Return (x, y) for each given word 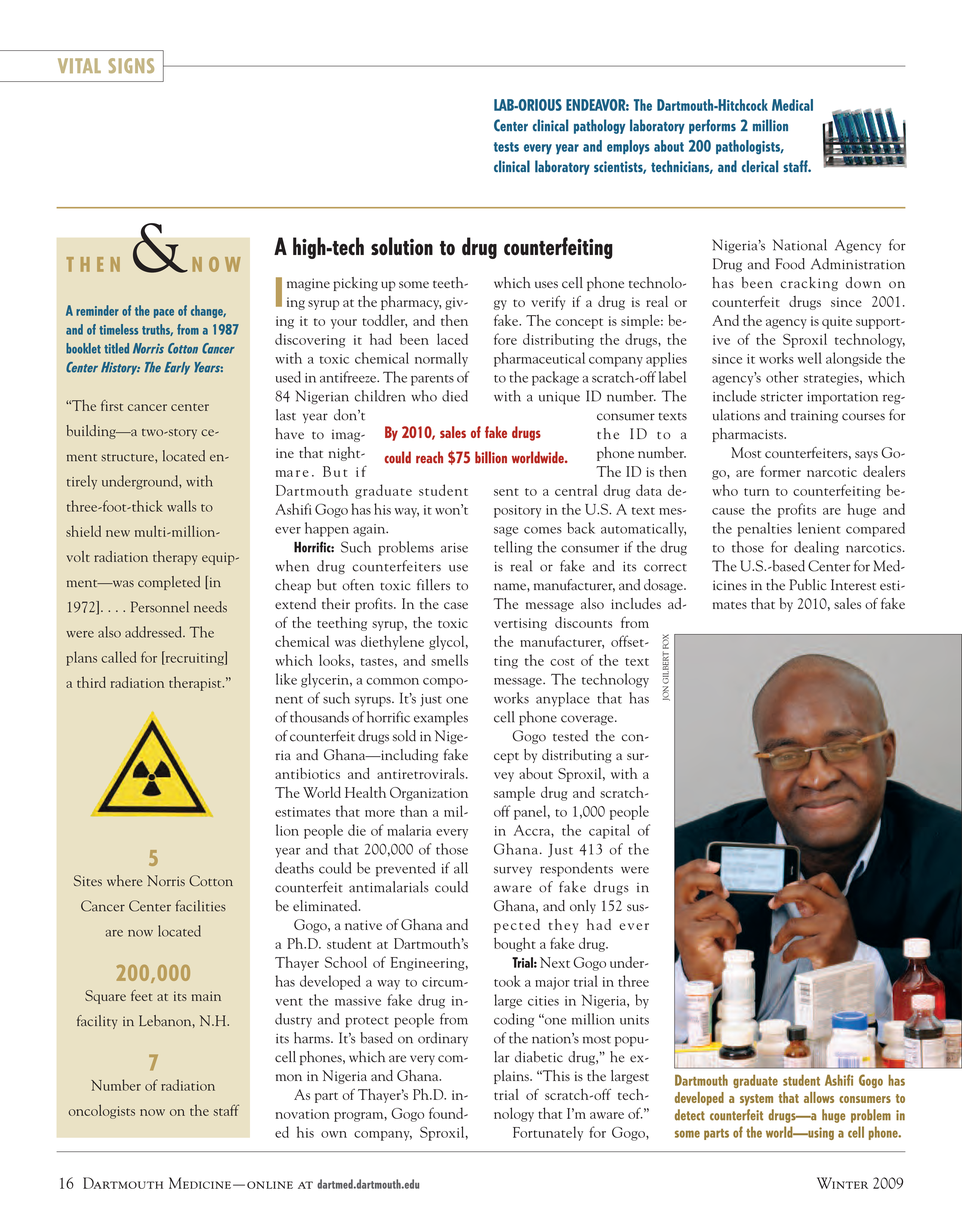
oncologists (101, 1111)
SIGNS (131, 65)
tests (506, 147)
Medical (792, 105)
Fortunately (548, 1133)
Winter (842, 1183)
